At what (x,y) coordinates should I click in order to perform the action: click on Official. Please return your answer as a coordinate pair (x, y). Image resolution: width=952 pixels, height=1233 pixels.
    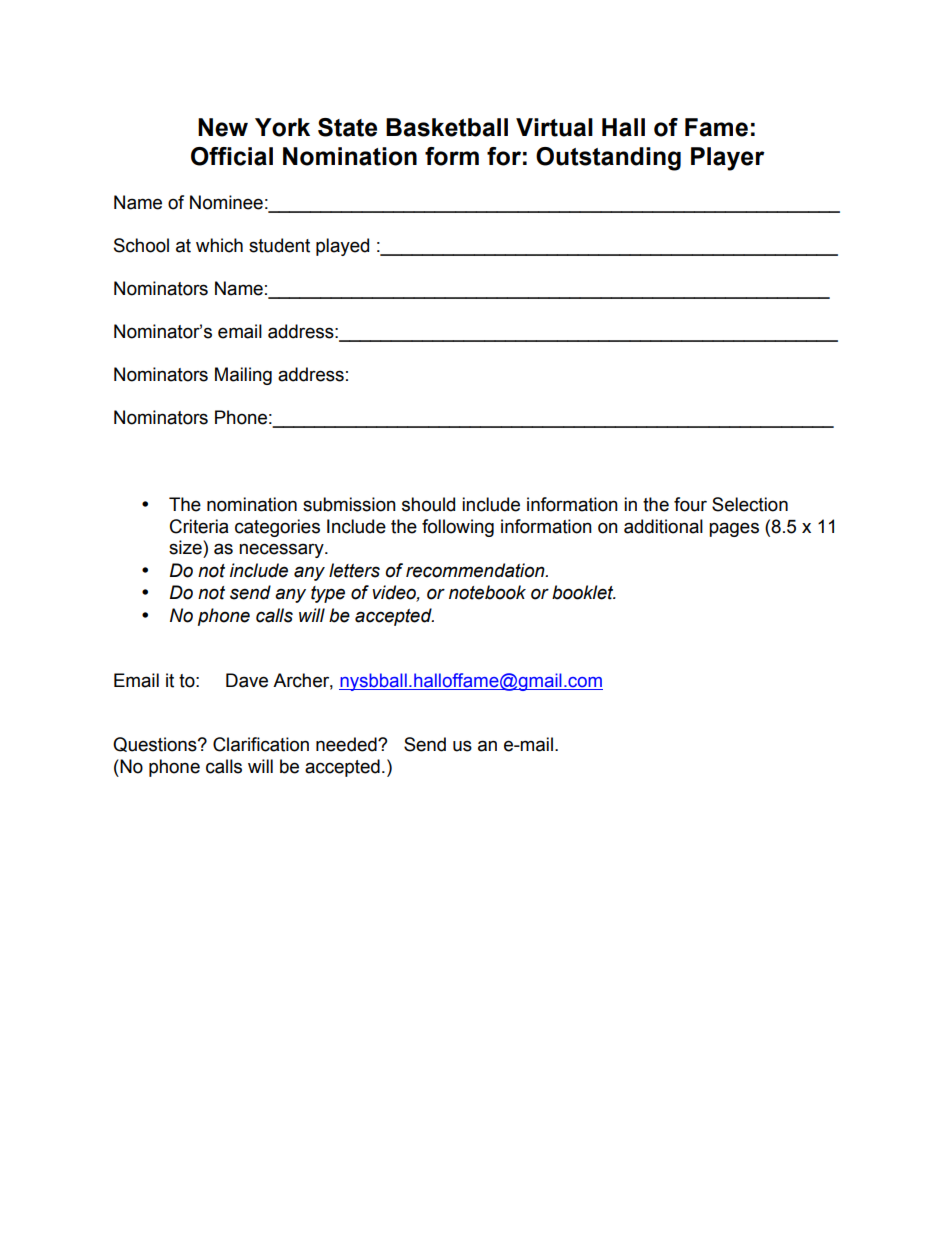
    Looking at the image, I should click on (232, 156).
